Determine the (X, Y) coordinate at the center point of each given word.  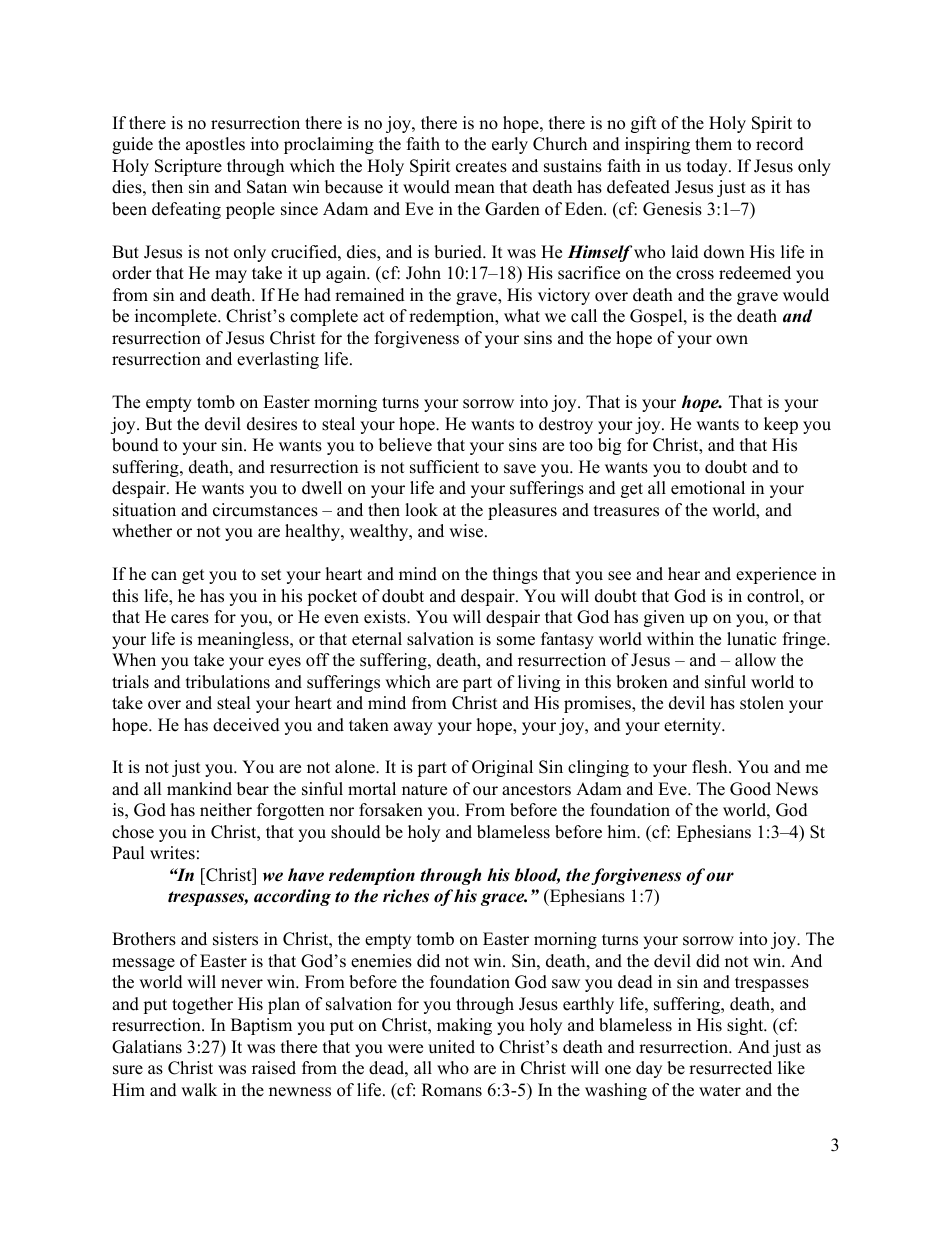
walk (199, 1089)
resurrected (730, 1068)
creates (481, 167)
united (451, 1047)
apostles (215, 145)
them (713, 144)
